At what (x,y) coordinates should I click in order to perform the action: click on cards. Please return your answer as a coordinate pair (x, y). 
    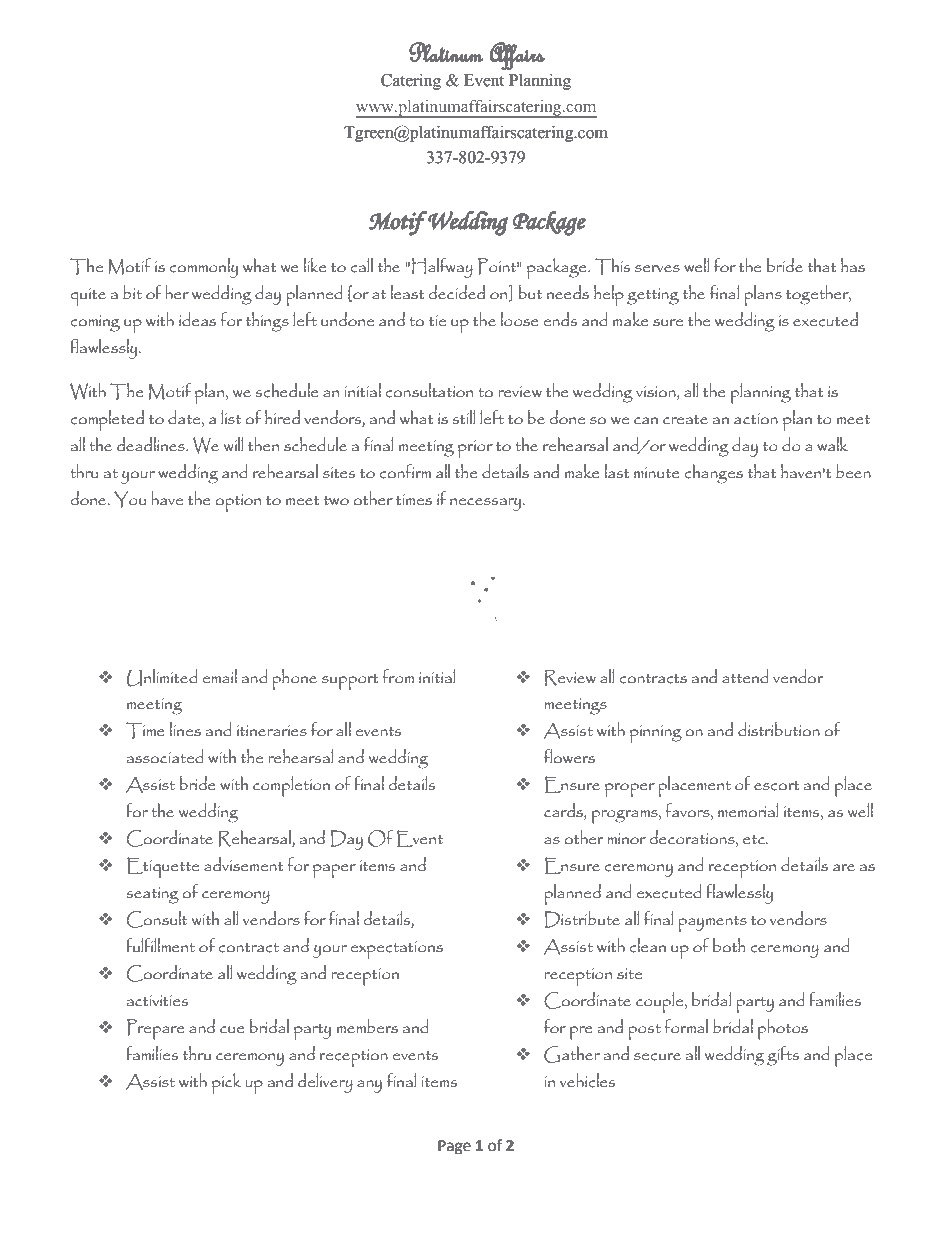
    Looking at the image, I should click on (564, 811).
